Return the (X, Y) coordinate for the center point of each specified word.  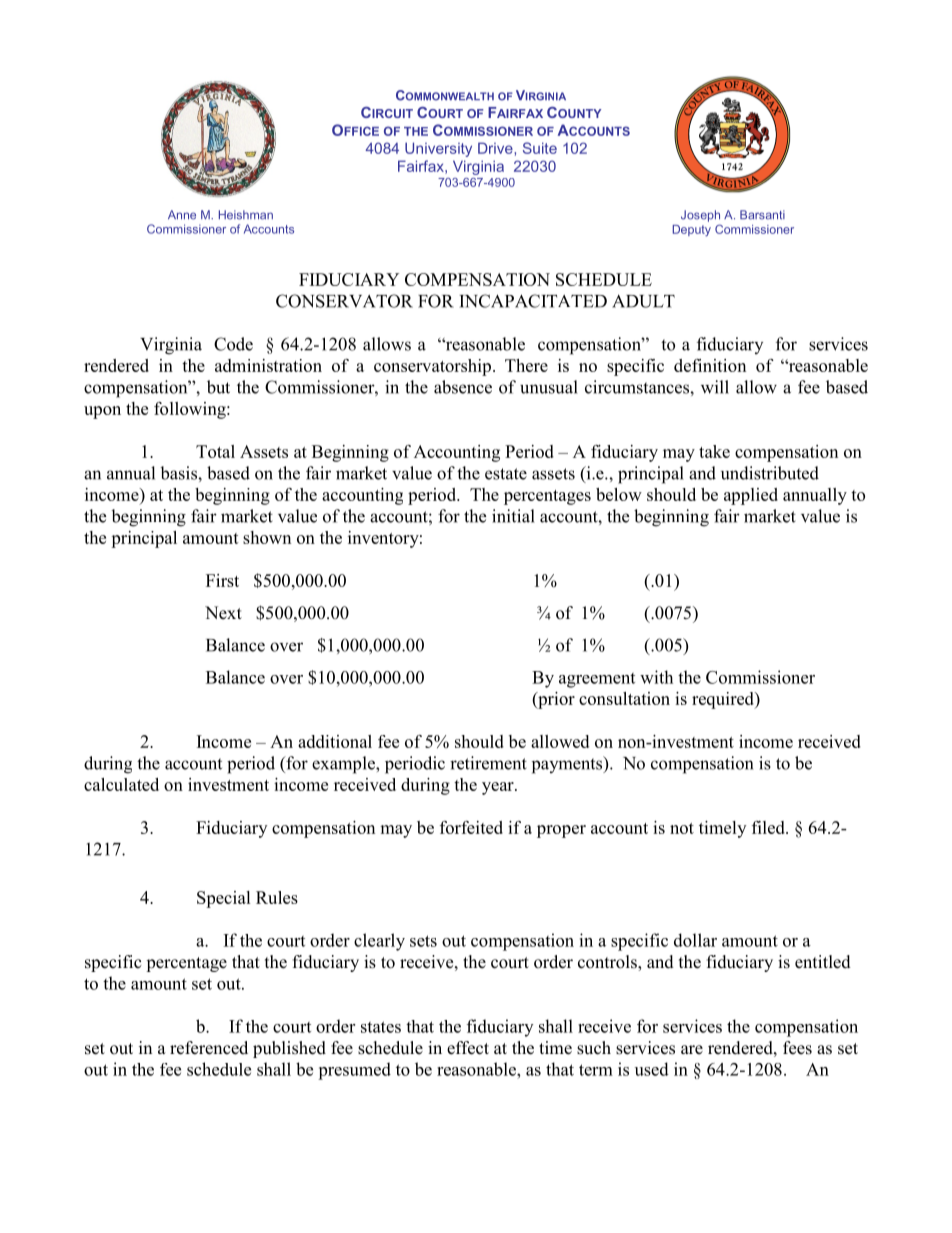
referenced (209, 1048)
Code (233, 344)
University (438, 149)
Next (223, 613)
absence (463, 387)
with (656, 677)
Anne (182, 215)
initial (513, 516)
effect (468, 1048)
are (692, 1050)
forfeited (471, 827)
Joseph (700, 216)
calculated (121, 784)
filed (769, 827)
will (715, 387)
